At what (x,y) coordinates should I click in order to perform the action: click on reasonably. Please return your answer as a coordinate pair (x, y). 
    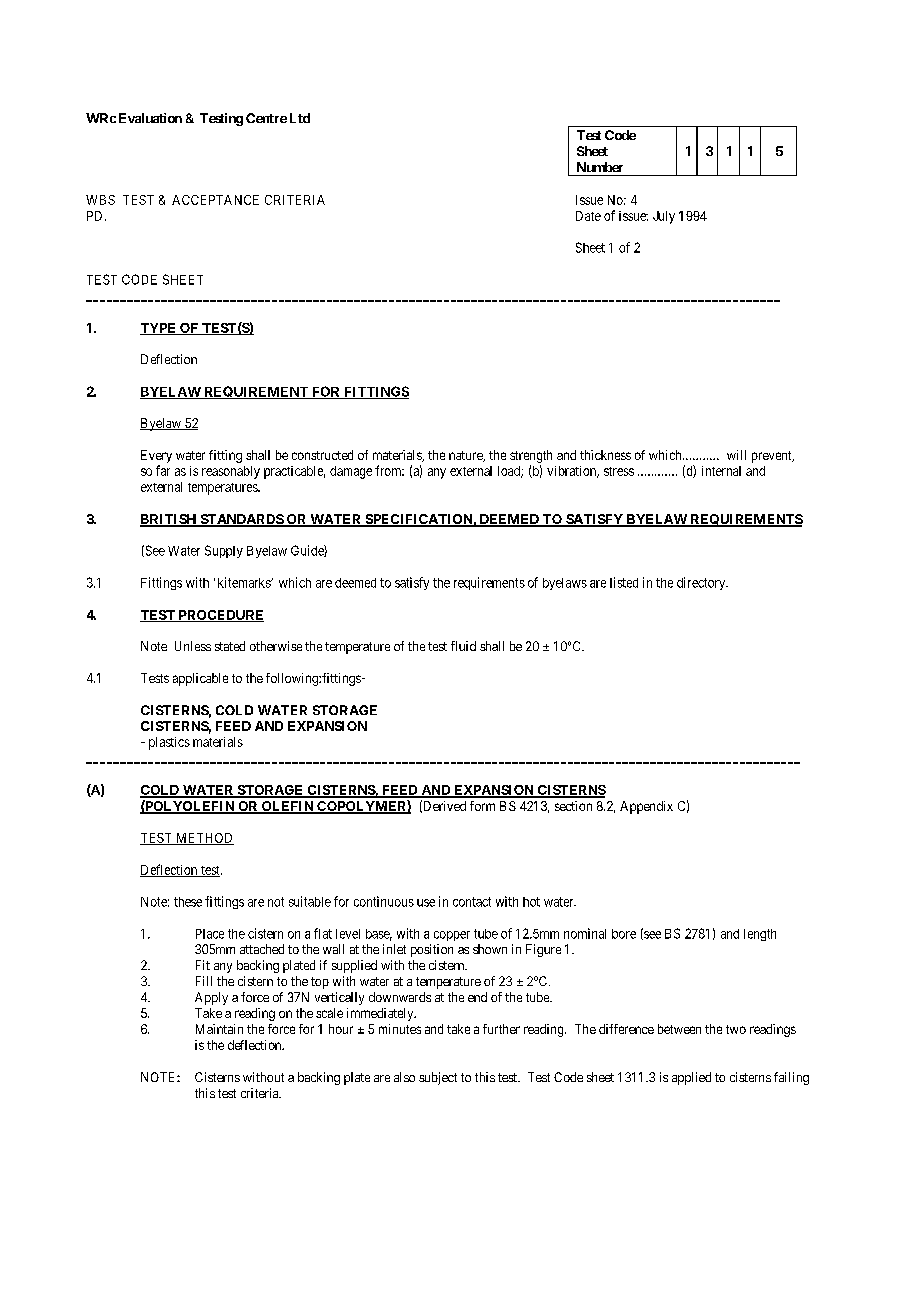
    Looking at the image, I should click on (231, 472).
